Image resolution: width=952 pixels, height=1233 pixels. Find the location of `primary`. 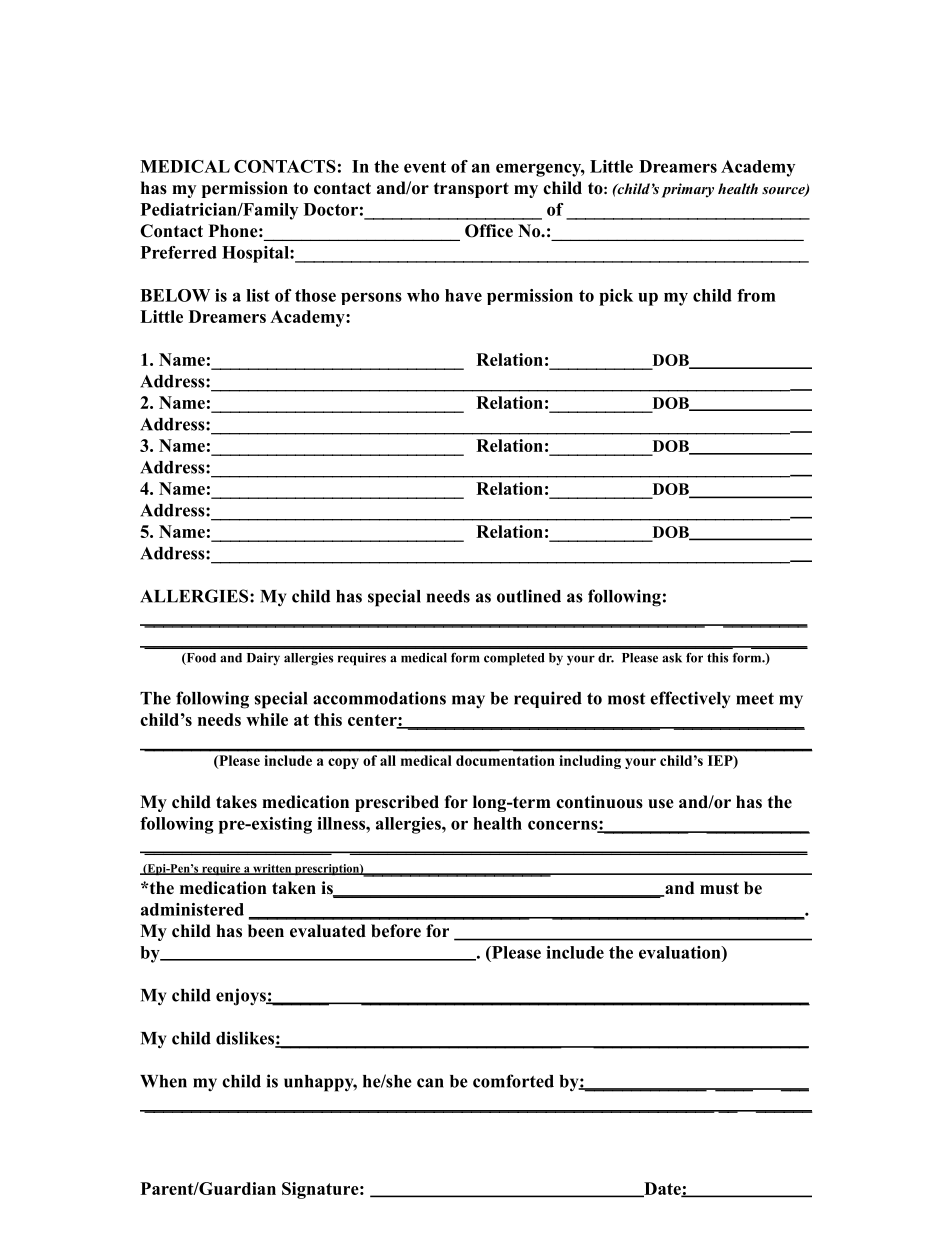

primary is located at coordinates (687, 190).
